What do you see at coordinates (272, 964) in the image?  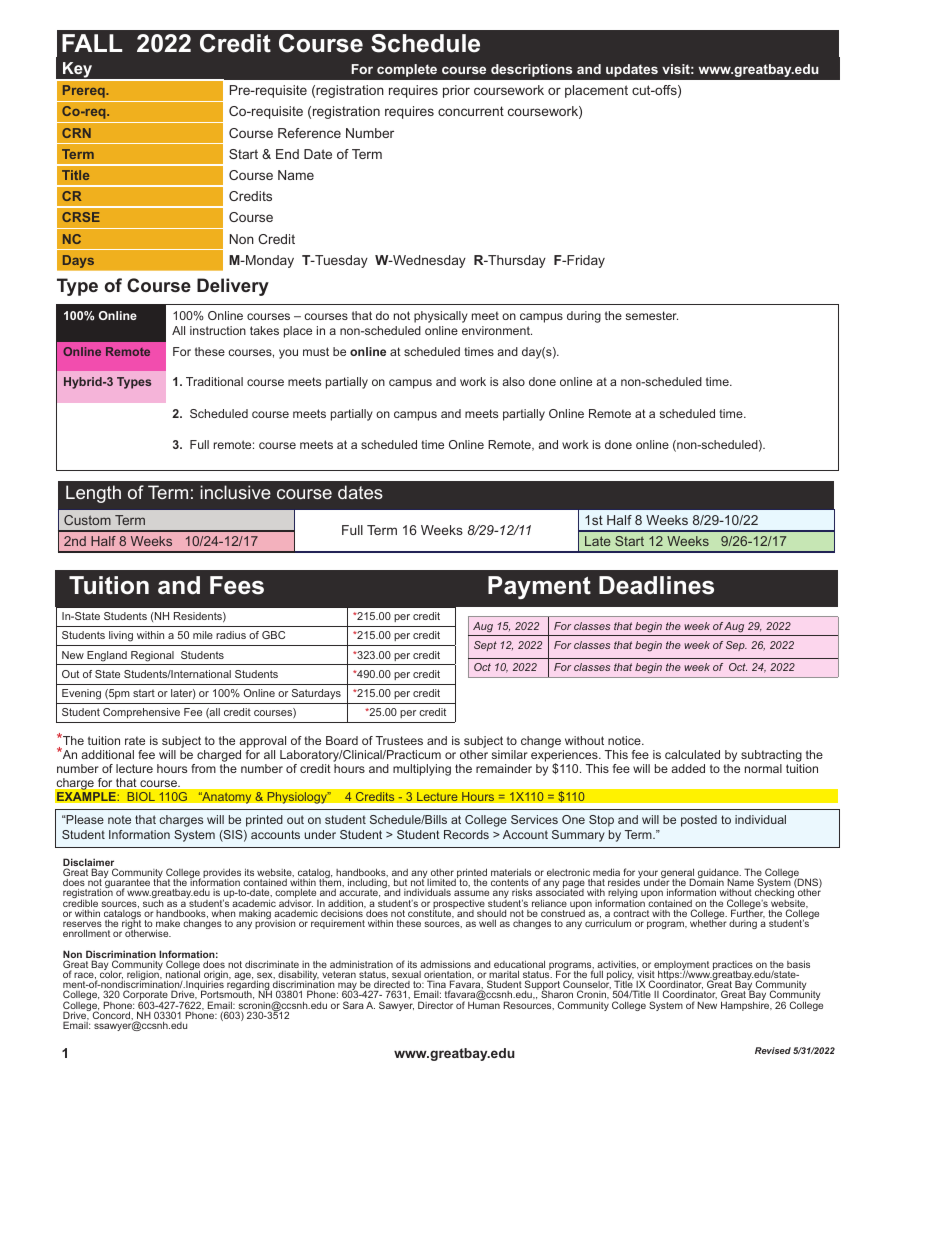 I see `discriminate` at bounding box center [272, 964].
